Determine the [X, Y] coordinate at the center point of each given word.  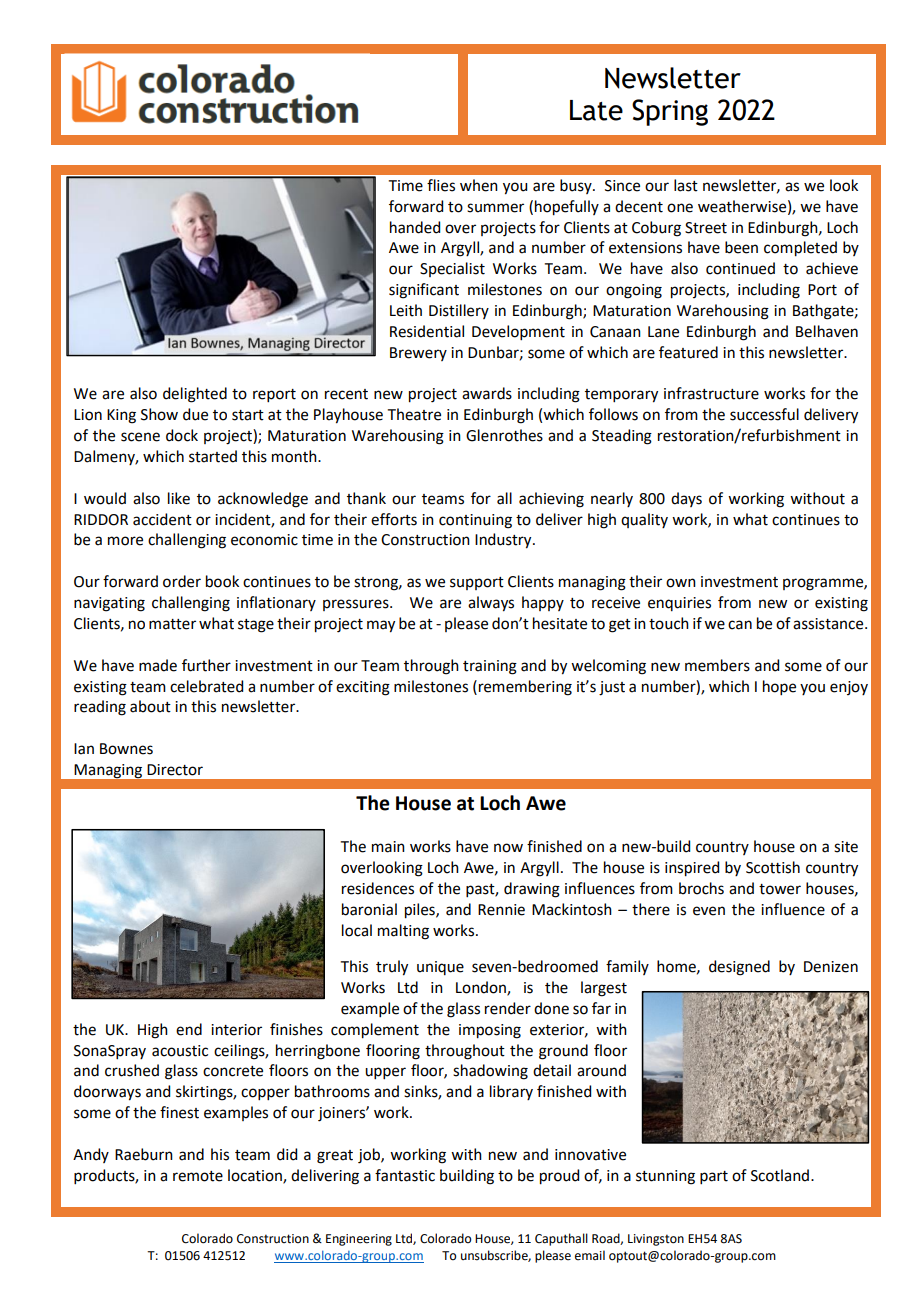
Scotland [780, 1175]
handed [415, 227]
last [686, 185]
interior [236, 1030]
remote [198, 1176]
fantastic [405, 1175]
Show [159, 414]
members [717, 665]
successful [764, 414]
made [158, 665]
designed [739, 968]
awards [487, 393]
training [490, 667]
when [479, 185]
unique [440, 968]
